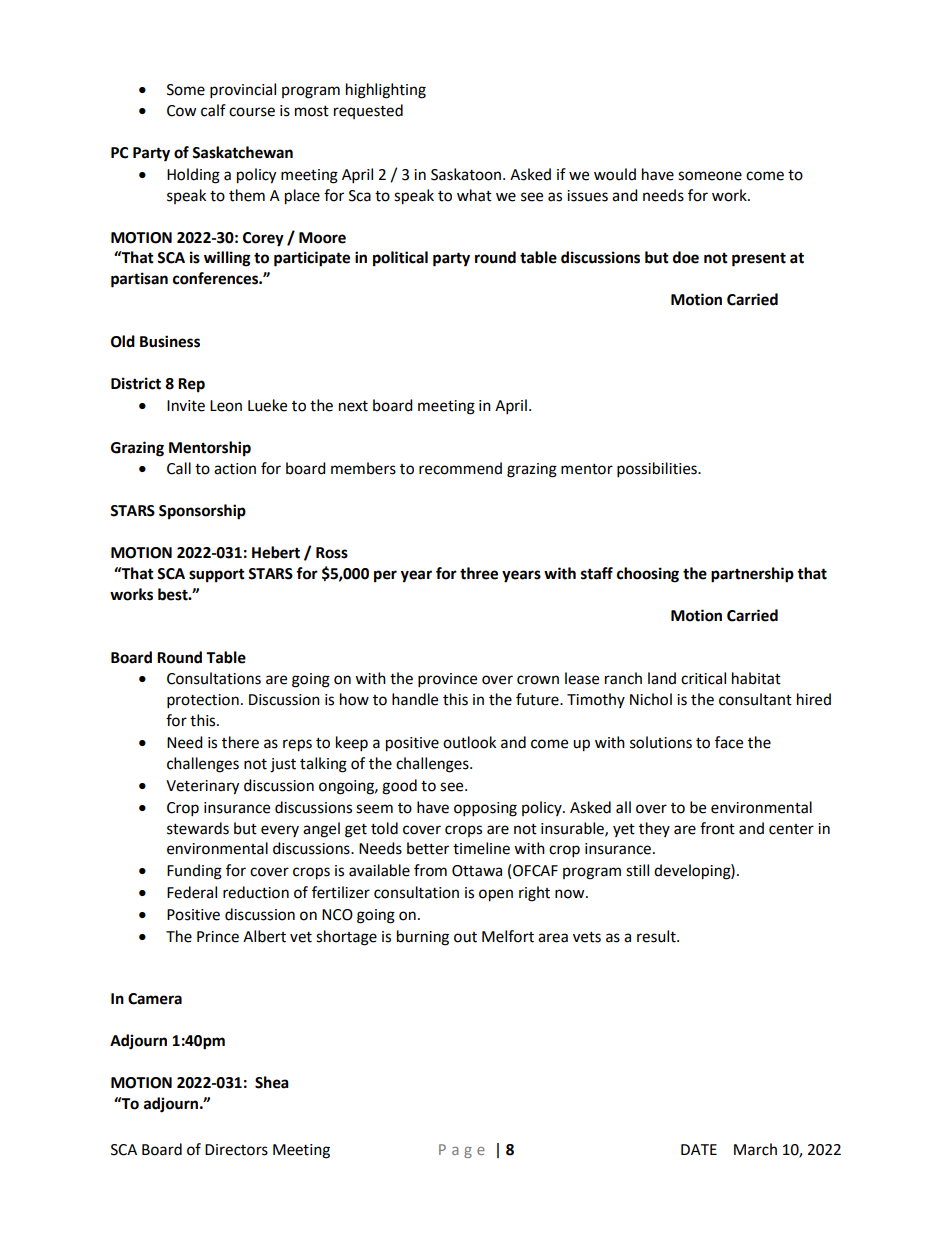 Image resolution: width=952 pixels, height=1233 pixels. Describe the element at coordinates (460, 468) in the screenshot. I see `recommend` at that location.
